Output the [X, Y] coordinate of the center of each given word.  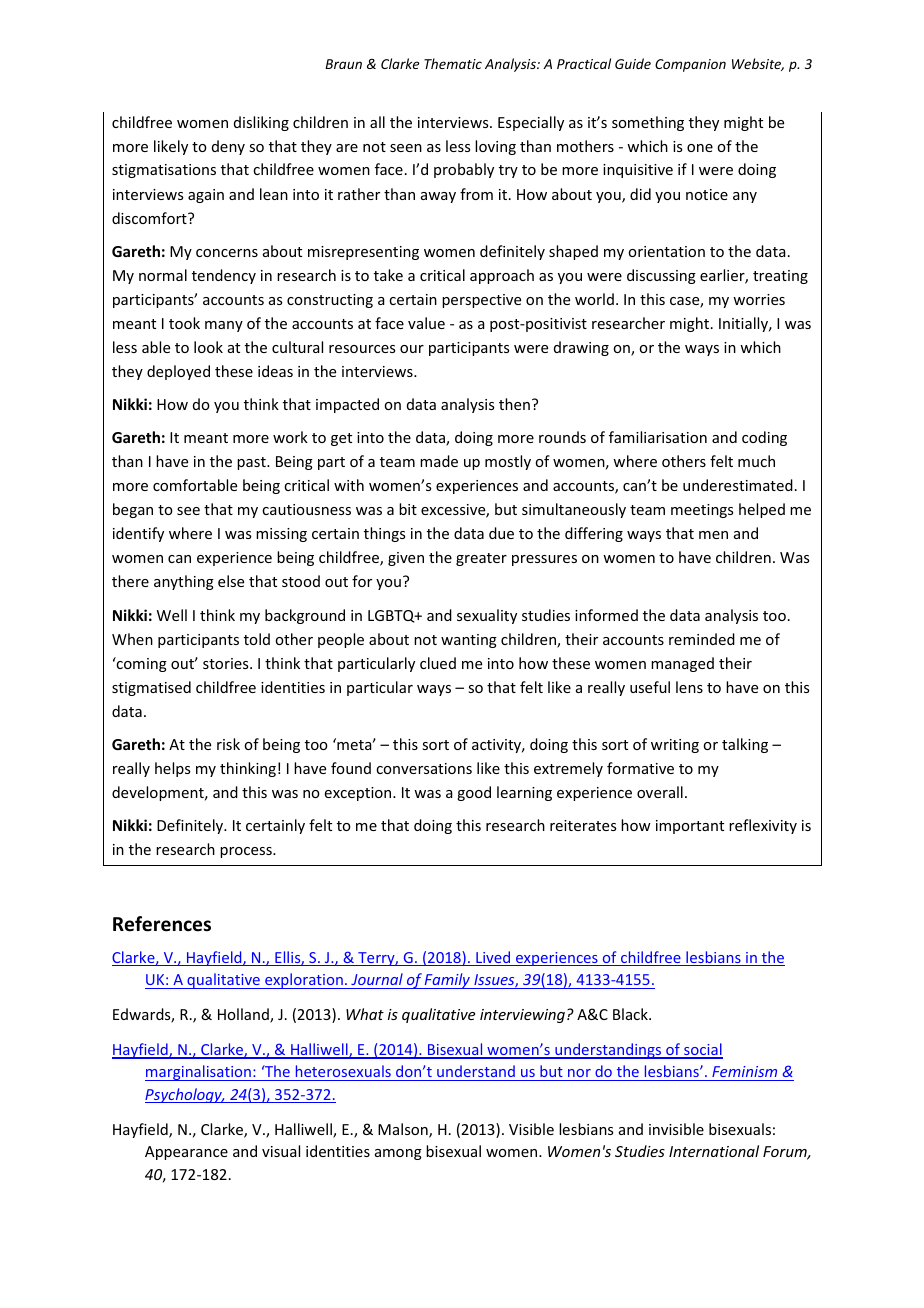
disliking [261, 123]
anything [184, 582]
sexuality [487, 616]
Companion [690, 65]
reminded [702, 639]
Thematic [453, 63]
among [398, 1154]
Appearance [186, 1153]
